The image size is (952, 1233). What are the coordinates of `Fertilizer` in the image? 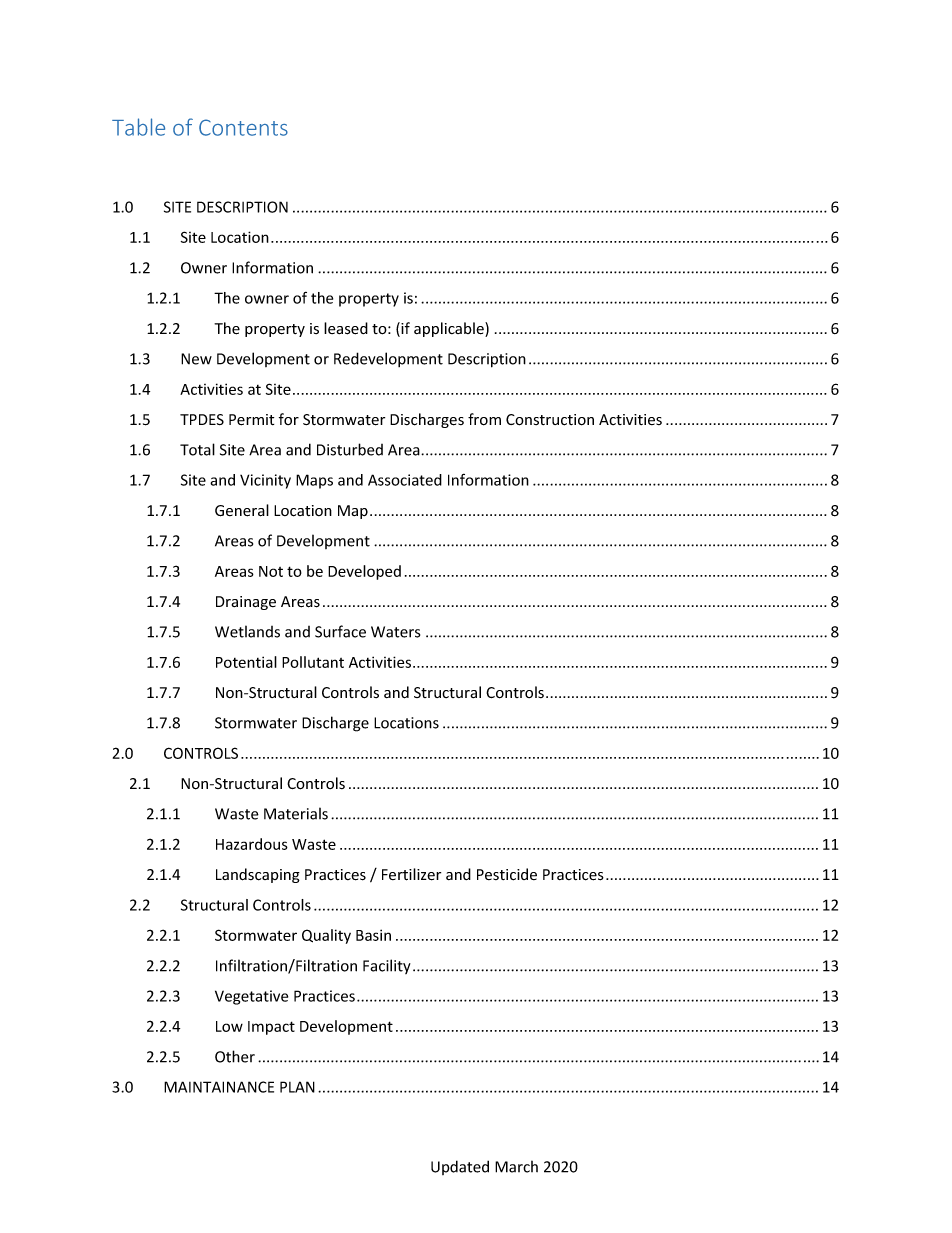 It's located at (411, 874).
